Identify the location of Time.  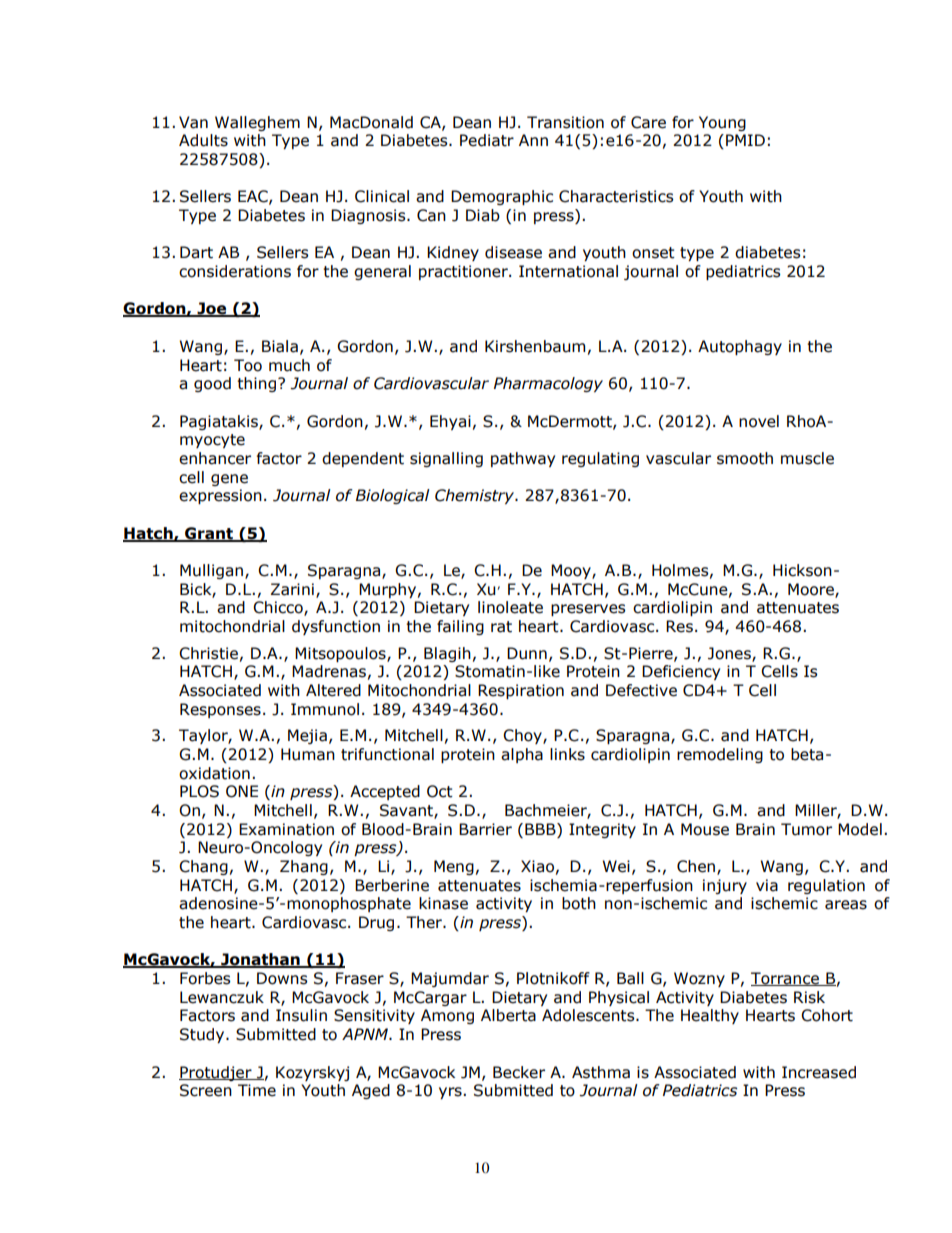
(257, 1090).
